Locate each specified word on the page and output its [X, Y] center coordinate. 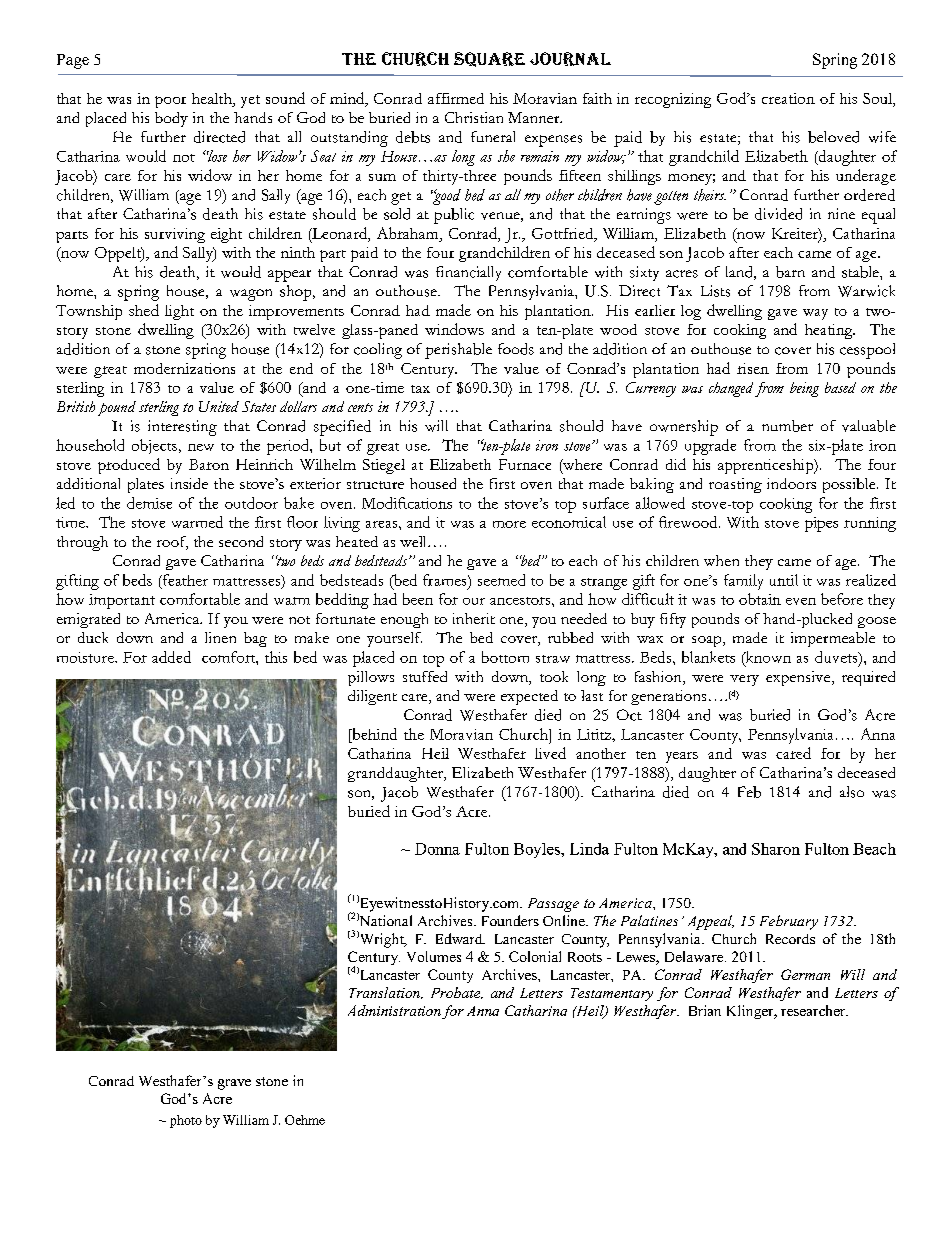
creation [788, 98]
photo [186, 1121]
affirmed [456, 98]
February [789, 922]
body [171, 119]
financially [468, 273]
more [509, 524]
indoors [791, 483]
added [171, 657]
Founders [510, 920]
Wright [381, 939]
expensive [799, 678]
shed [144, 310]
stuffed [425, 676]
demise [149, 503]
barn [790, 272]
